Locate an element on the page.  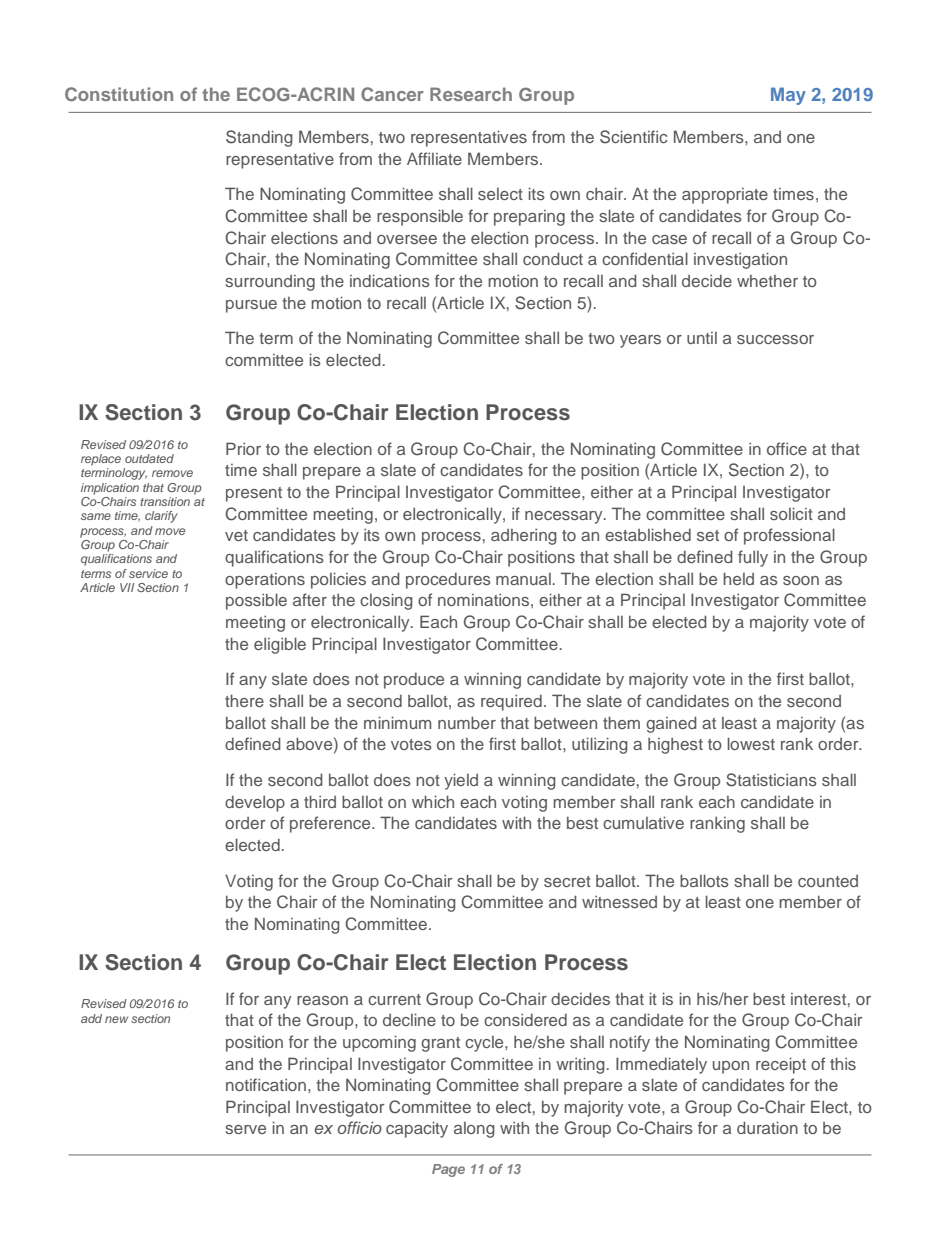
indications is located at coordinates (390, 280).
